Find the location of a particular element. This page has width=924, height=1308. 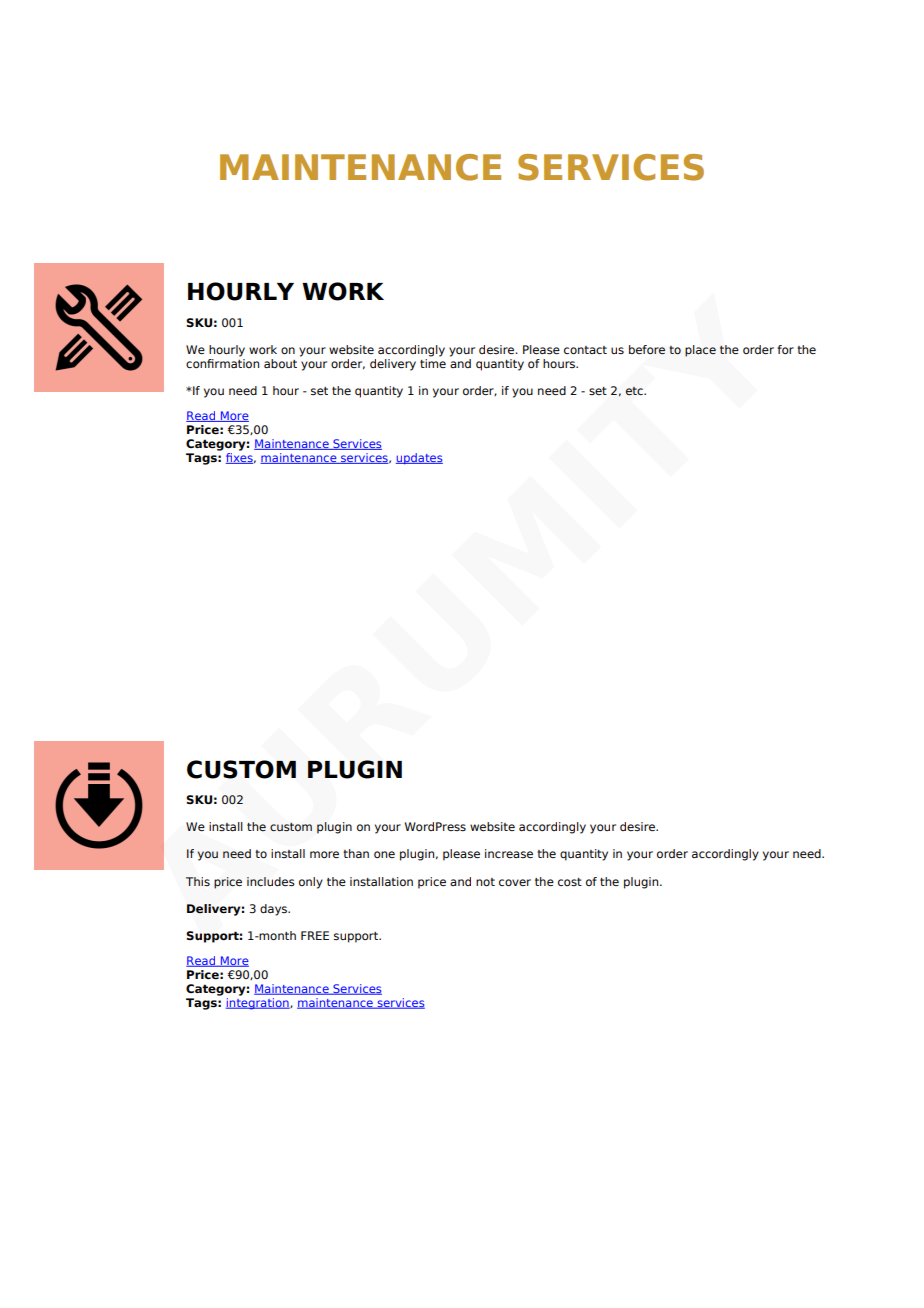

integration is located at coordinates (258, 1004).
